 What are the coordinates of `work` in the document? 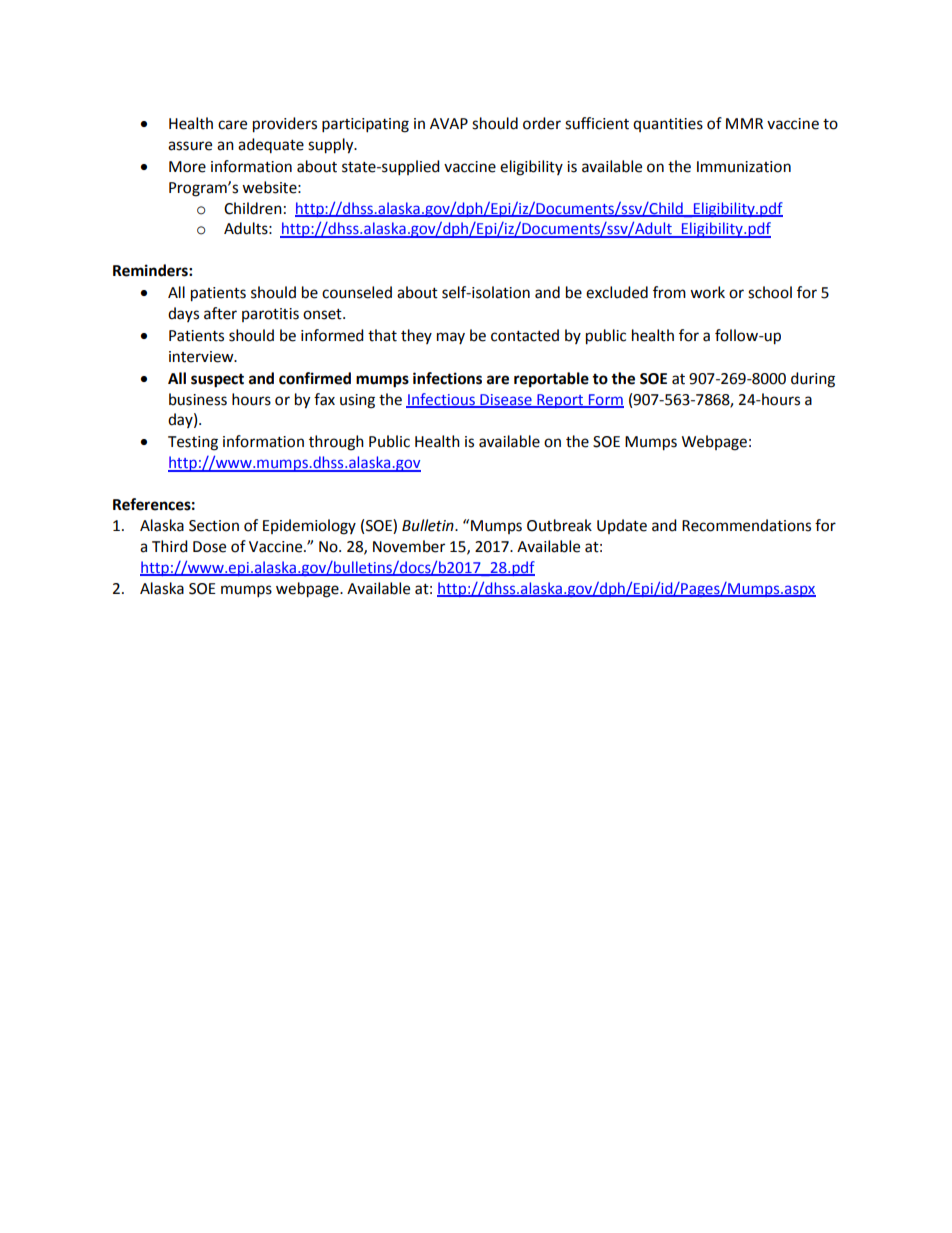 It's located at (707, 292).
